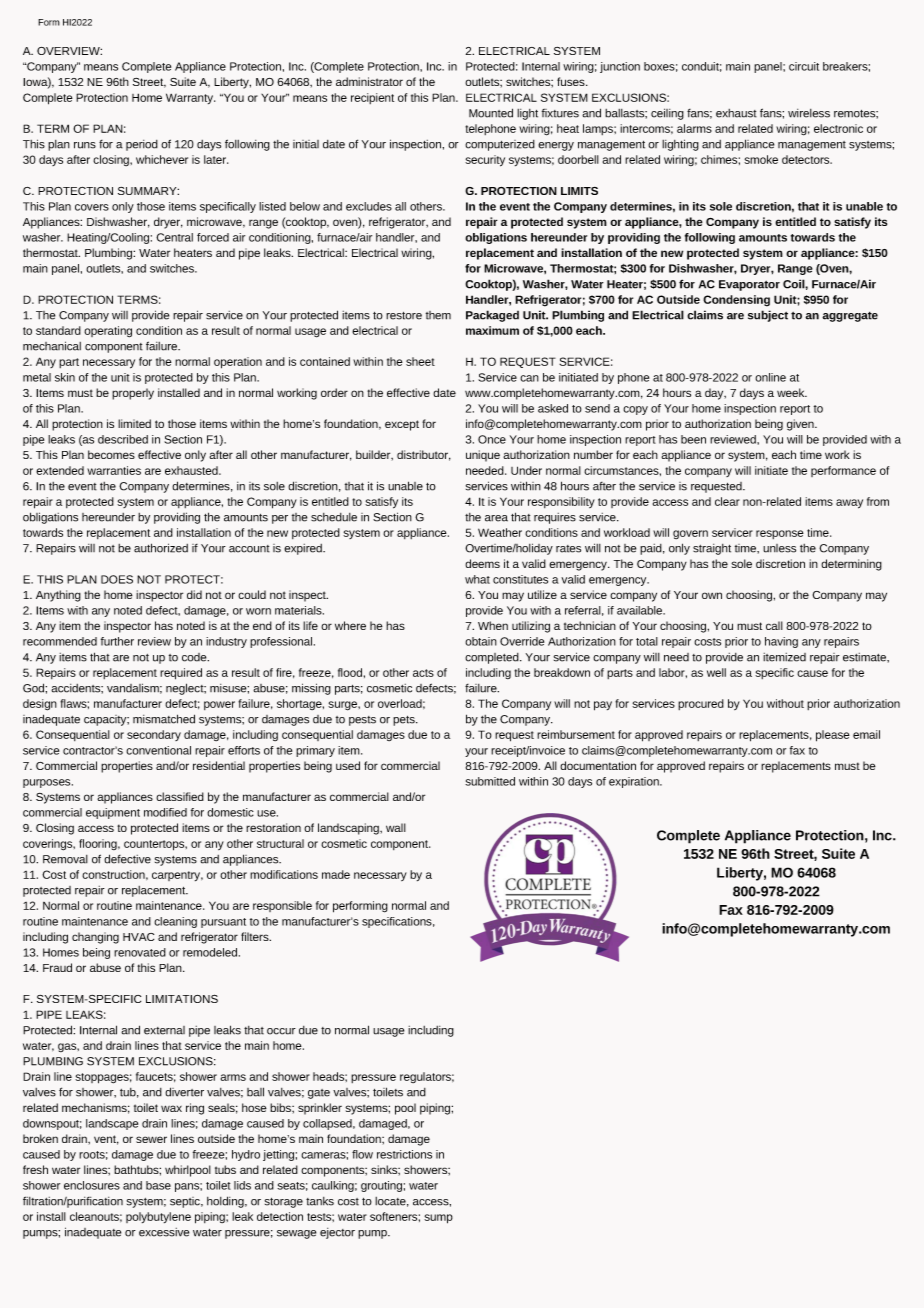 The width and height of the screenshot is (924, 1308). Describe the element at coordinates (781, 642) in the screenshot. I see `having` at that location.
